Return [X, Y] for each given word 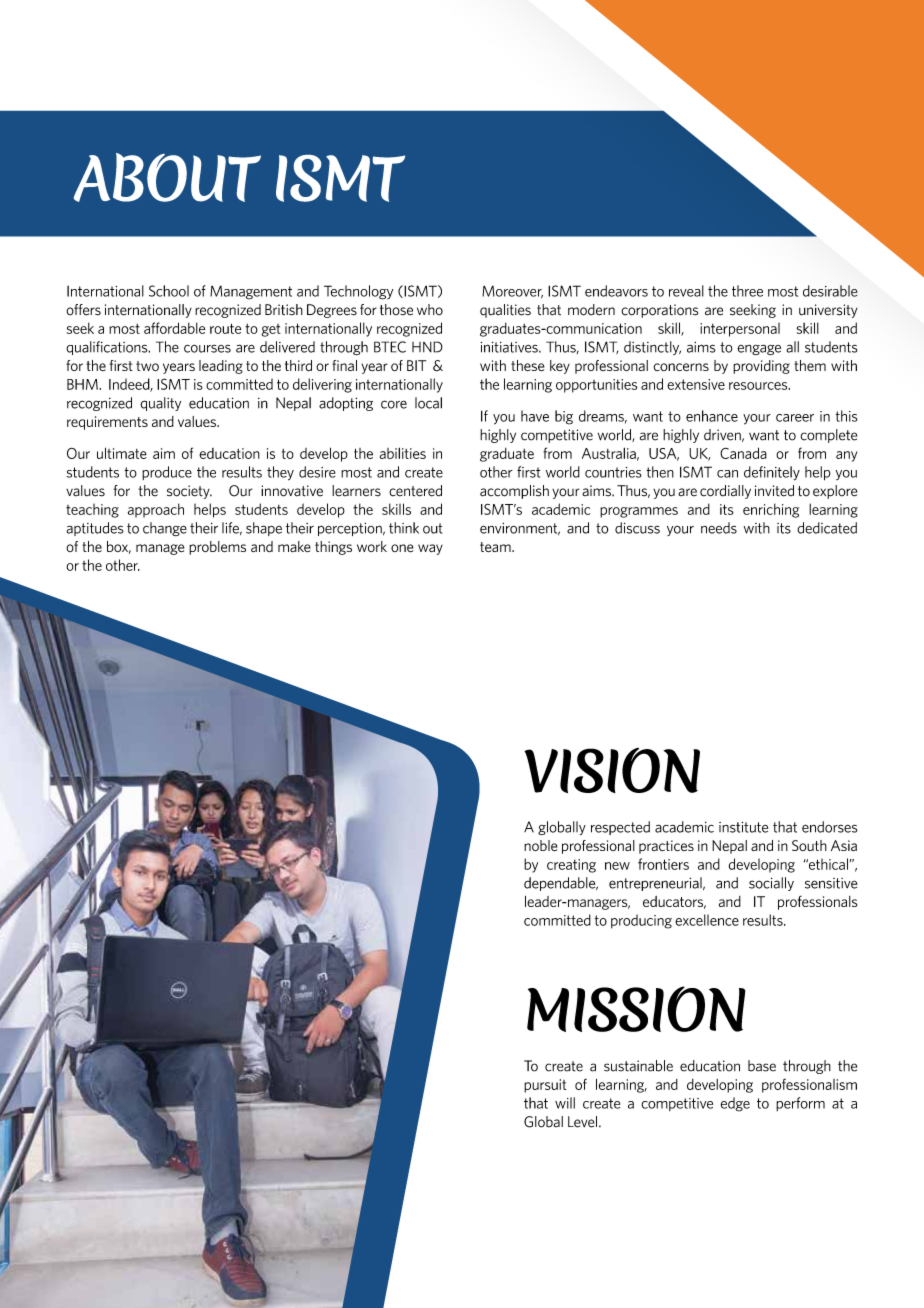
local [428, 403]
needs [719, 528]
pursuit [545, 1086]
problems [217, 548]
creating [571, 866]
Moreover [512, 292]
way [430, 549]
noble [541, 846]
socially [771, 884]
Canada [743, 453]
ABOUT [167, 177]
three [747, 291]
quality [160, 404]
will [565, 1103]
